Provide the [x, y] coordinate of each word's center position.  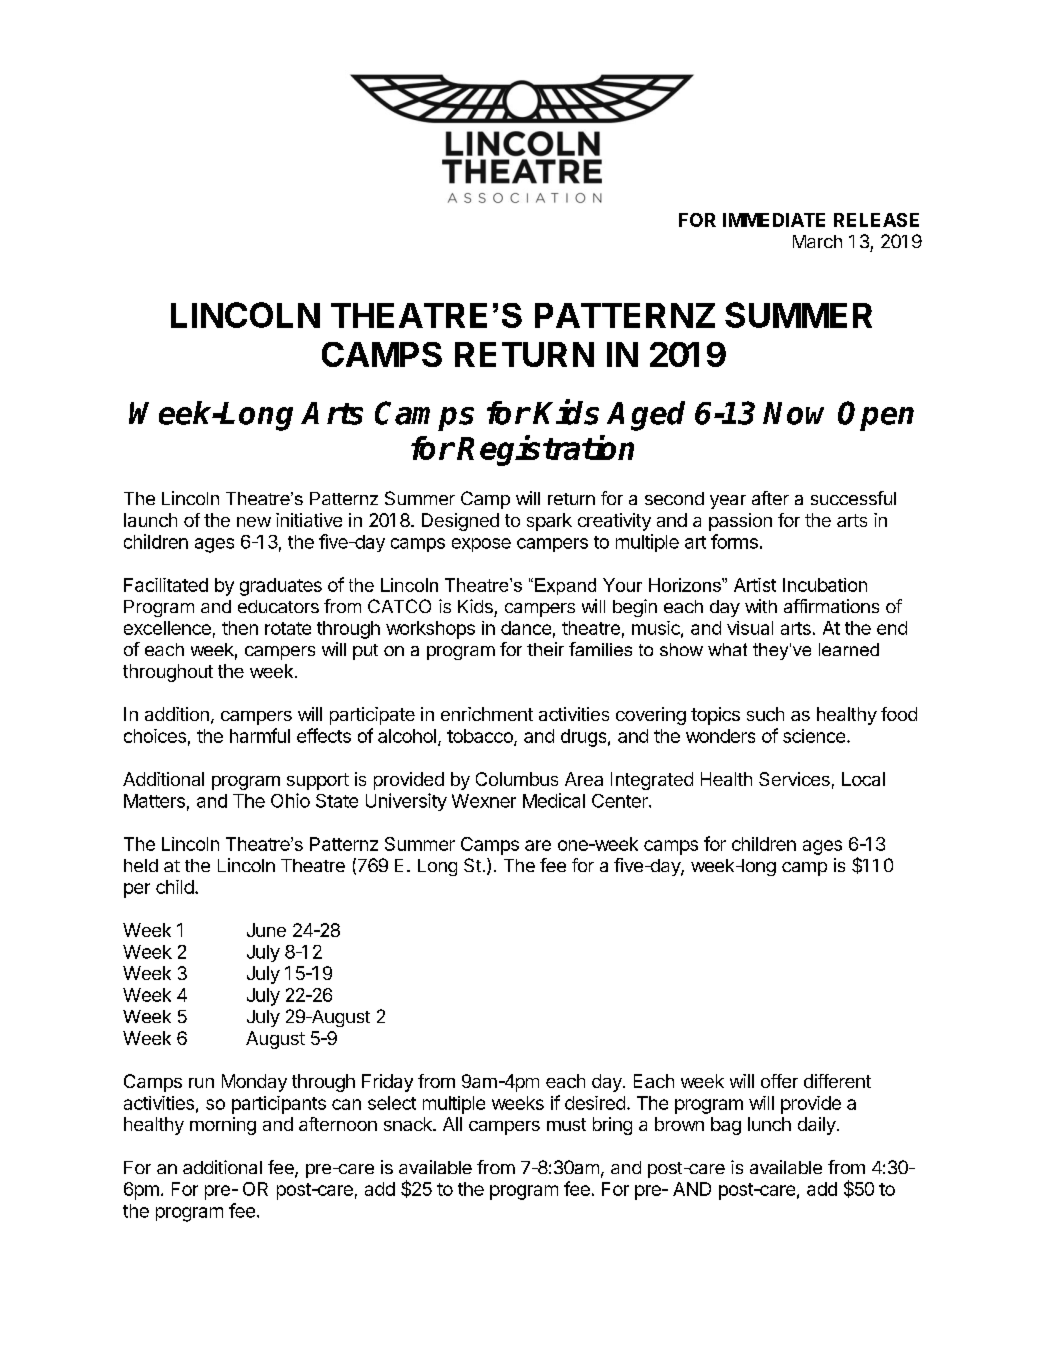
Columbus [517, 779]
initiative [309, 520]
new [254, 522]
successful [853, 498]
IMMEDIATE [774, 220]
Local [863, 779]
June [266, 930]
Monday [254, 1083]
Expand [565, 586]
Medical [554, 800]
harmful [260, 735]
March [817, 241]
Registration [545, 450]
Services [794, 779]
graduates [281, 587]
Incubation [825, 585]
